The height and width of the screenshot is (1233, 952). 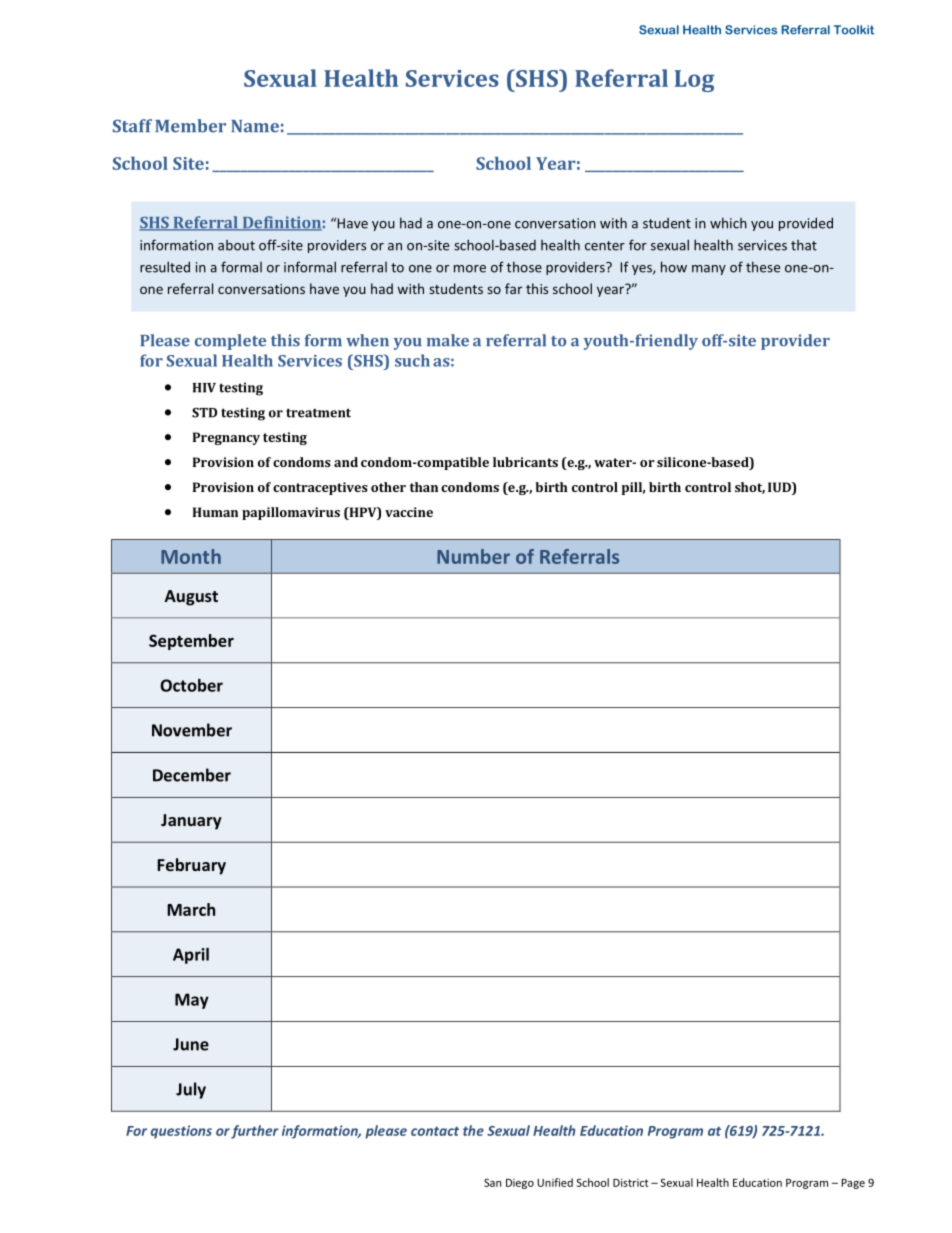 What do you see at coordinates (854, 30) in the screenshot?
I see `Toolkit` at bounding box center [854, 30].
